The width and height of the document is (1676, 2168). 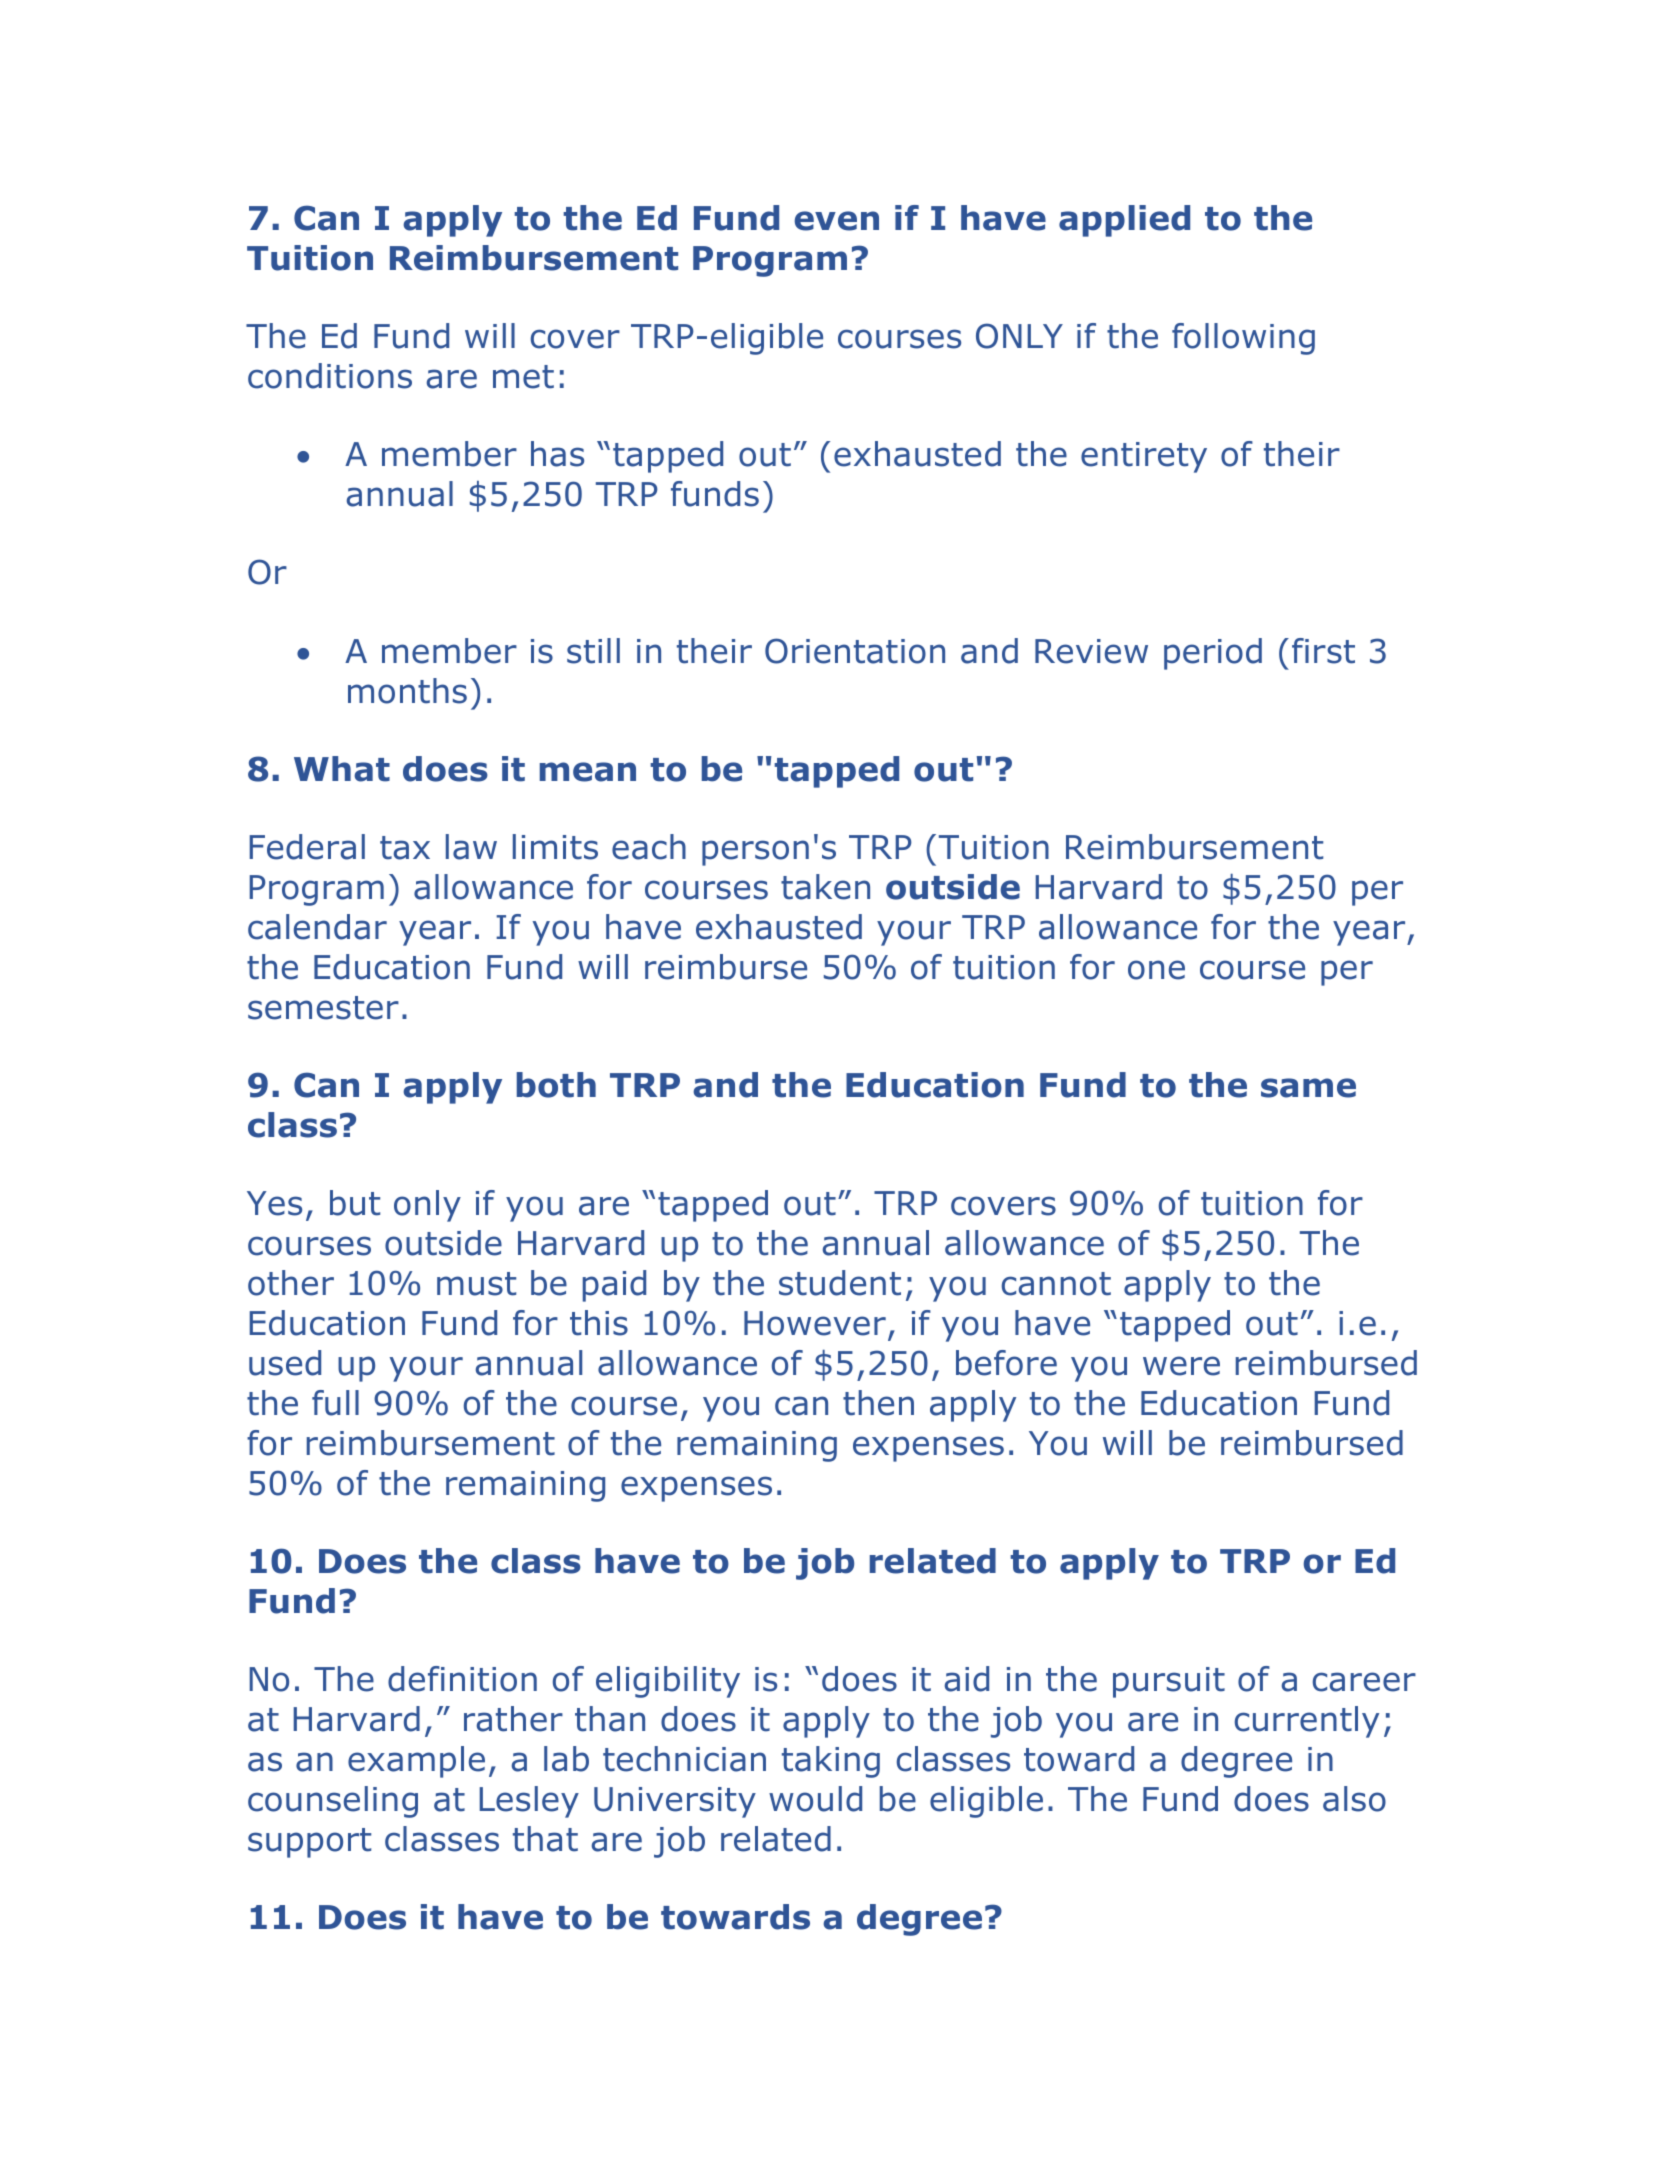 I want to click on even, so click(x=837, y=221).
